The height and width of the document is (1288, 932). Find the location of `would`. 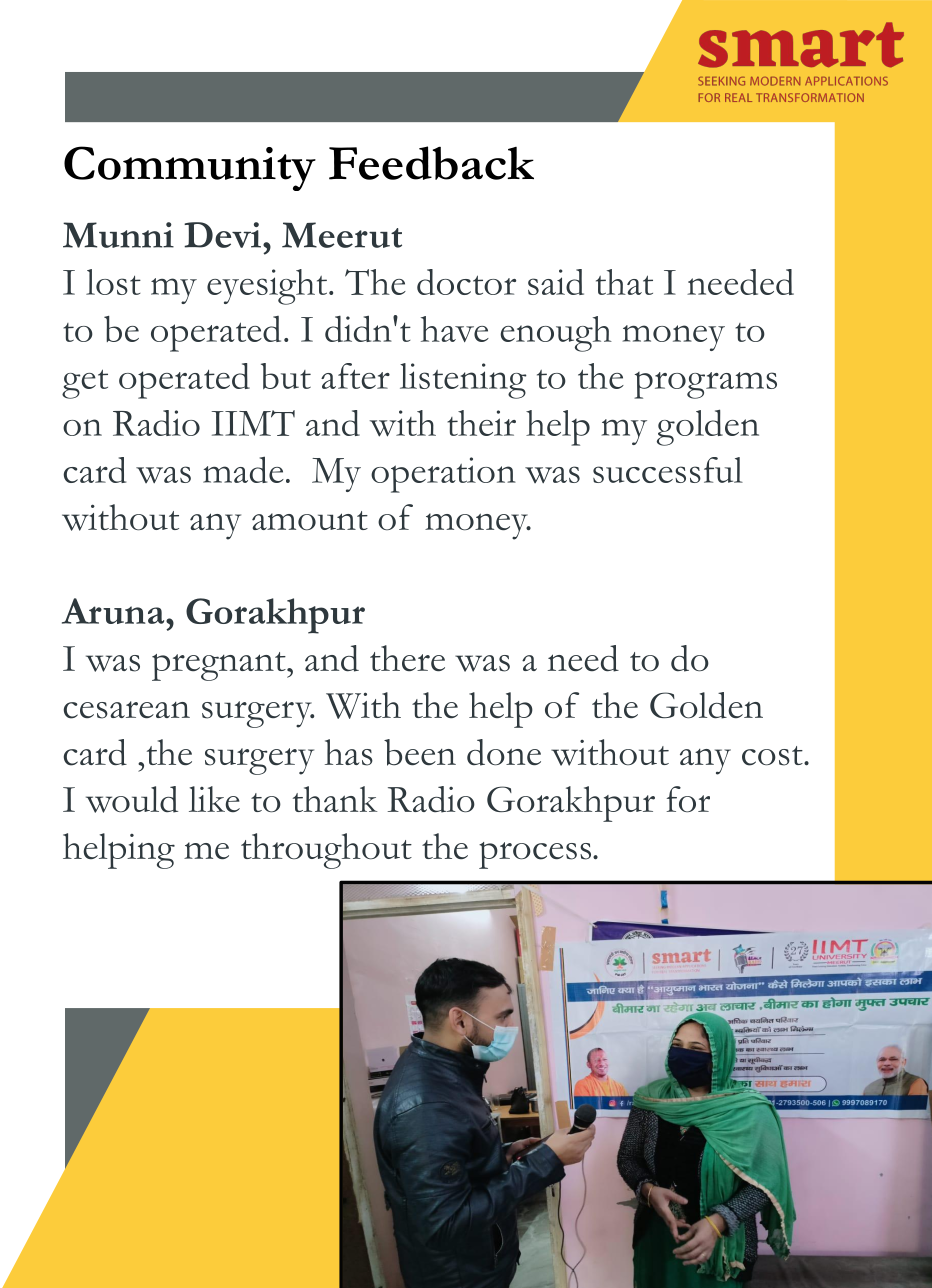

would is located at coordinates (132, 799).
